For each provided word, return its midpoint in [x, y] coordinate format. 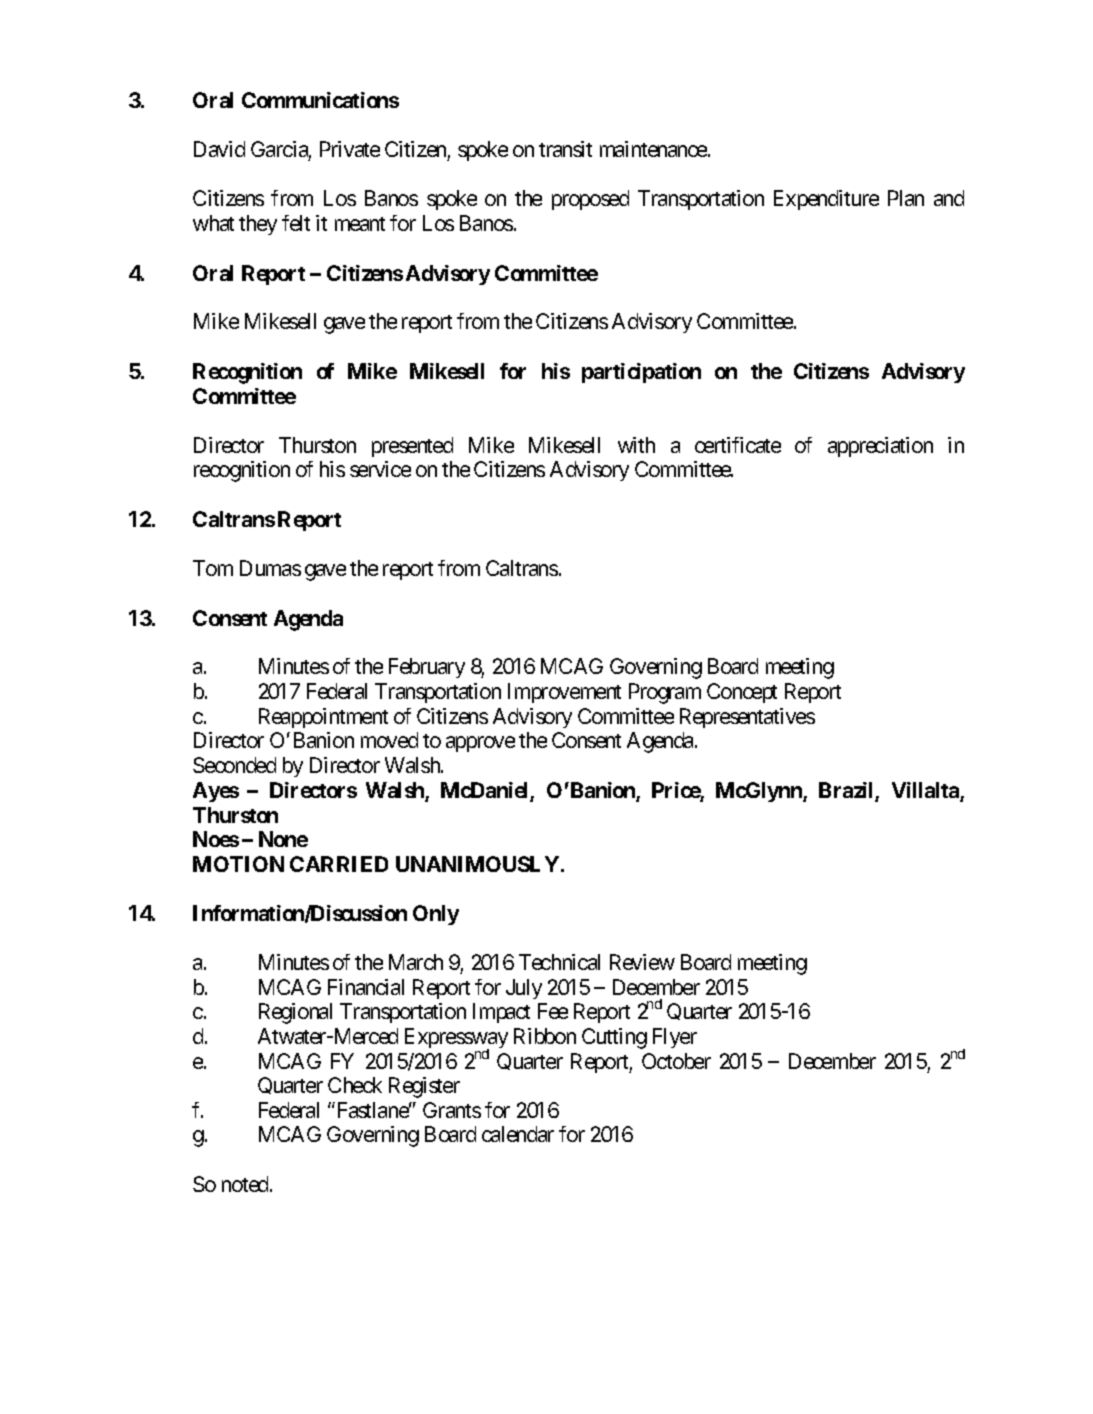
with [636, 445]
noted [246, 1184]
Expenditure [826, 200]
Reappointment [323, 718]
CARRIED [339, 864]
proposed [590, 200]
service [380, 469]
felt [296, 223]
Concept [742, 693]
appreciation [880, 447]
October [676, 1061]
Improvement [564, 693]
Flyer [675, 1038]
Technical [559, 962]
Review [642, 962]
